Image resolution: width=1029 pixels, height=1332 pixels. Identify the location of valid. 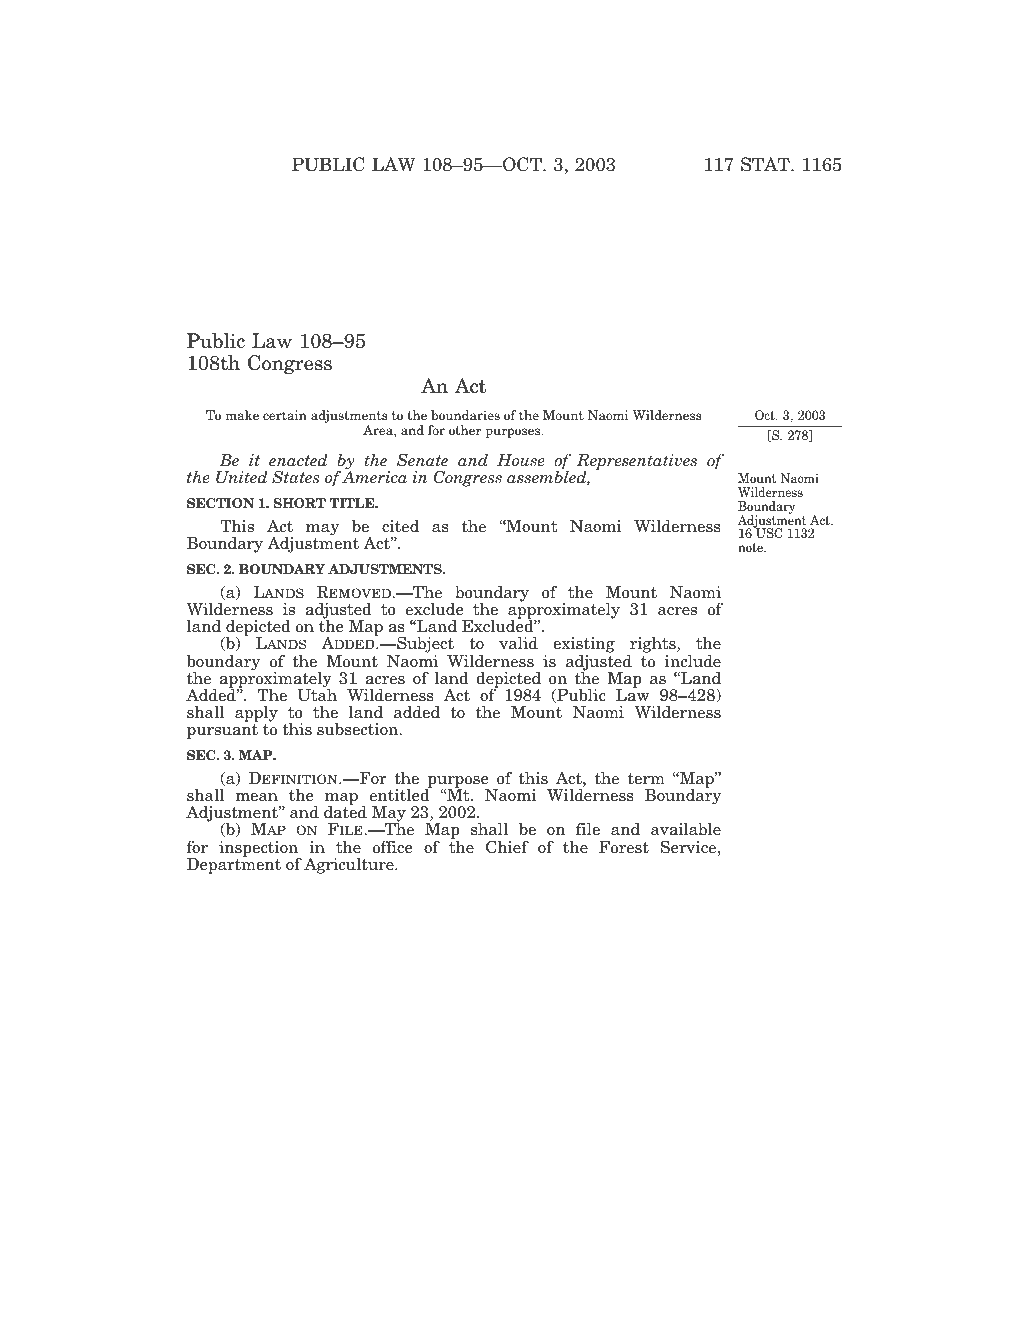
(518, 643).
